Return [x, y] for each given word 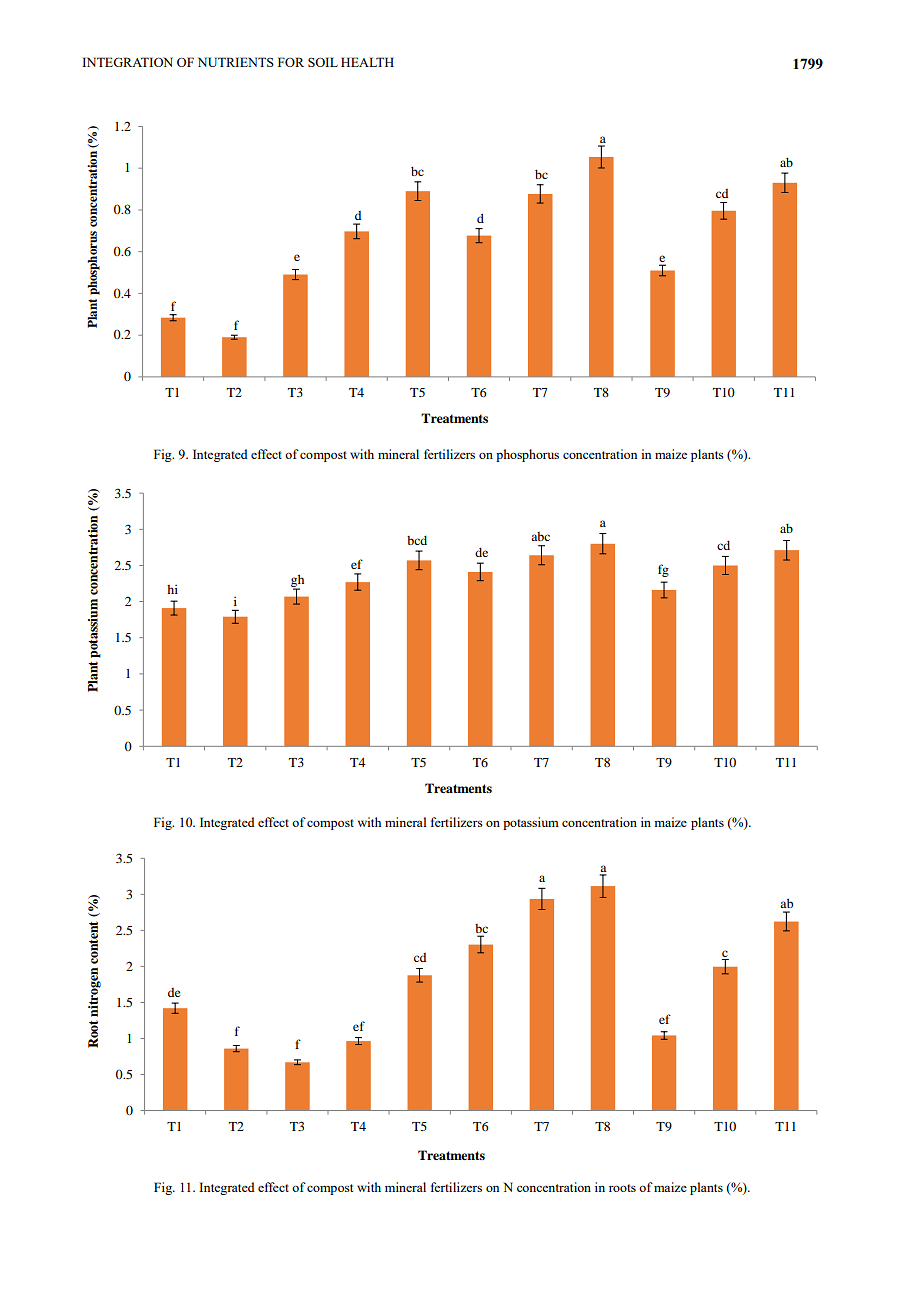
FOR [291, 62]
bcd [417, 540]
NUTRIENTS [236, 62]
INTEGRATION [127, 62]
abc [540, 536]
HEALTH [367, 62]
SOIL [323, 62]
